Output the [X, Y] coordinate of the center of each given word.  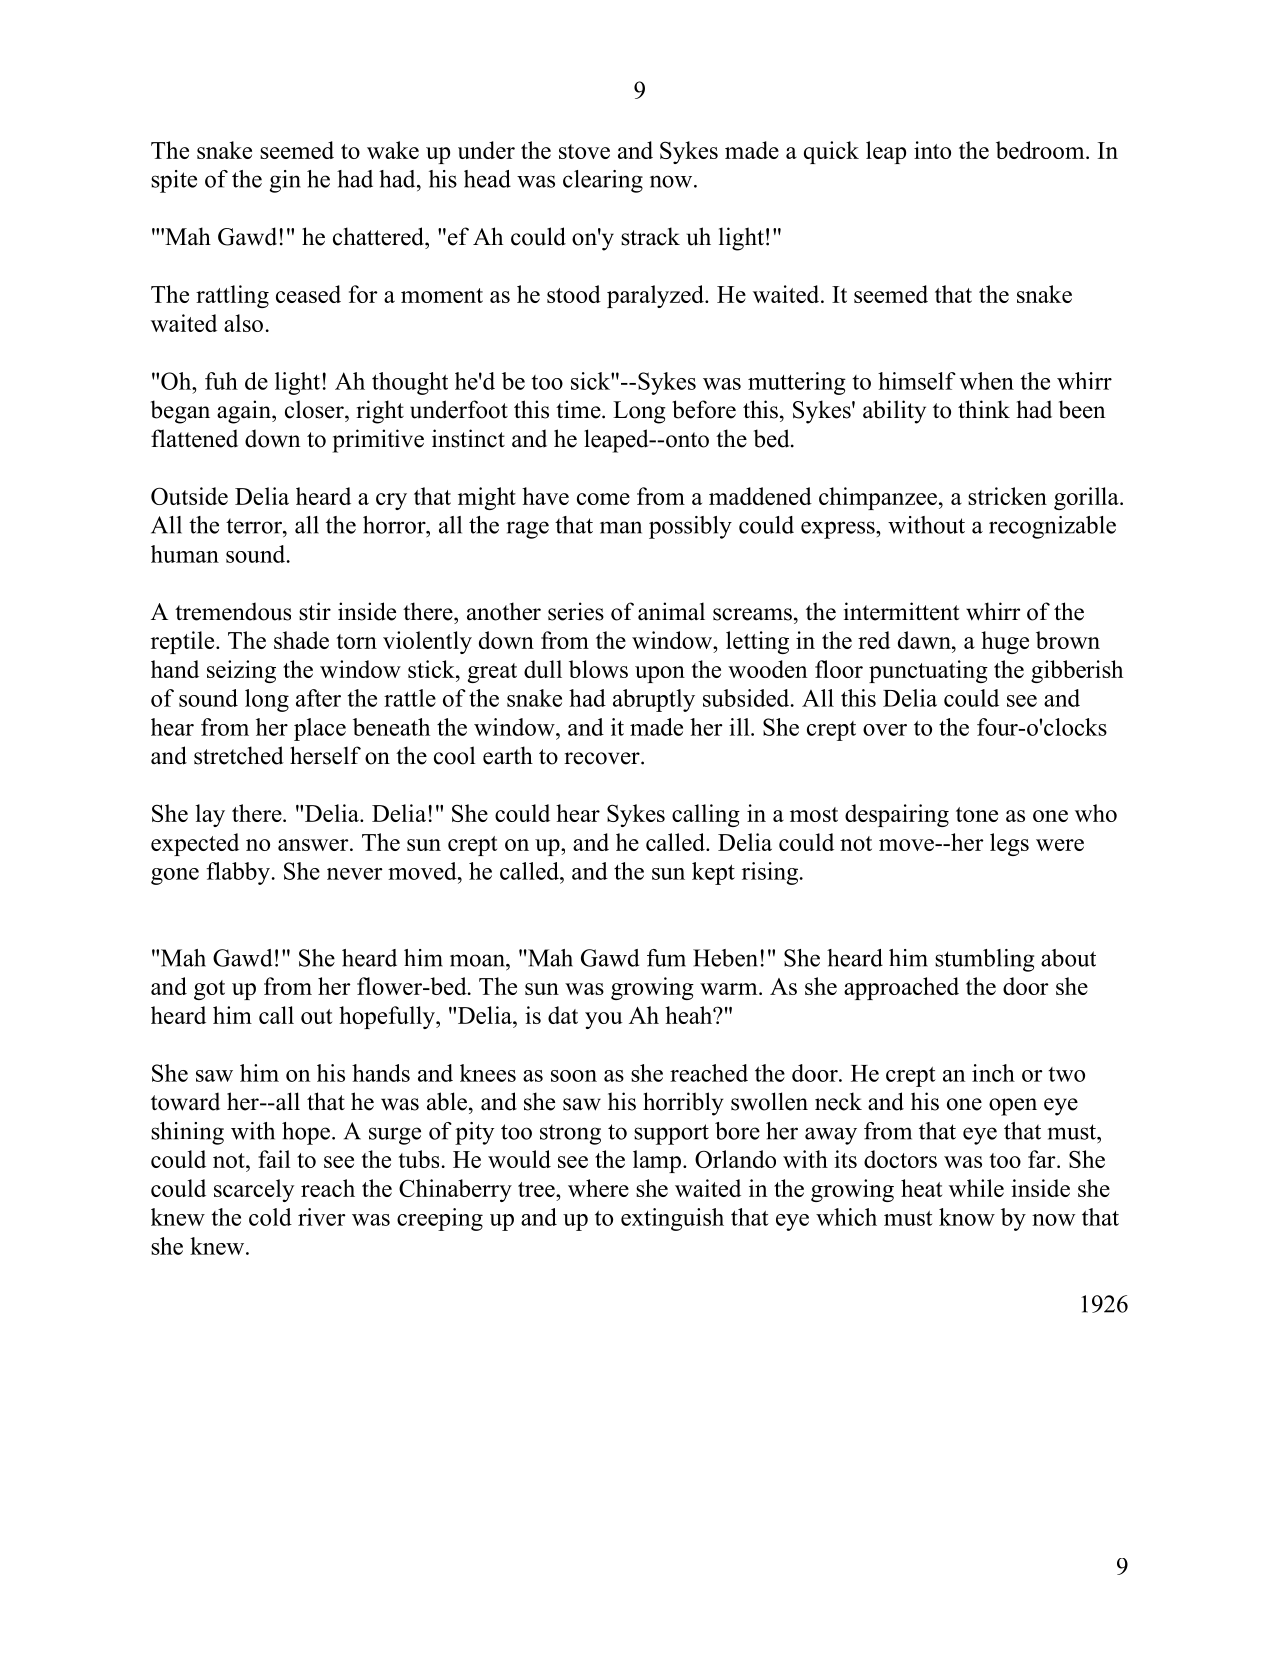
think [984, 409]
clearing [603, 181]
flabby [238, 873]
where [598, 1188]
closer [315, 409]
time [579, 409]
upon [660, 674]
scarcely [254, 1190]
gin [285, 181]
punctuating [928, 671]
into [932, 150]
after [318, 698]
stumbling [984, 960]
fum [666, 958]
